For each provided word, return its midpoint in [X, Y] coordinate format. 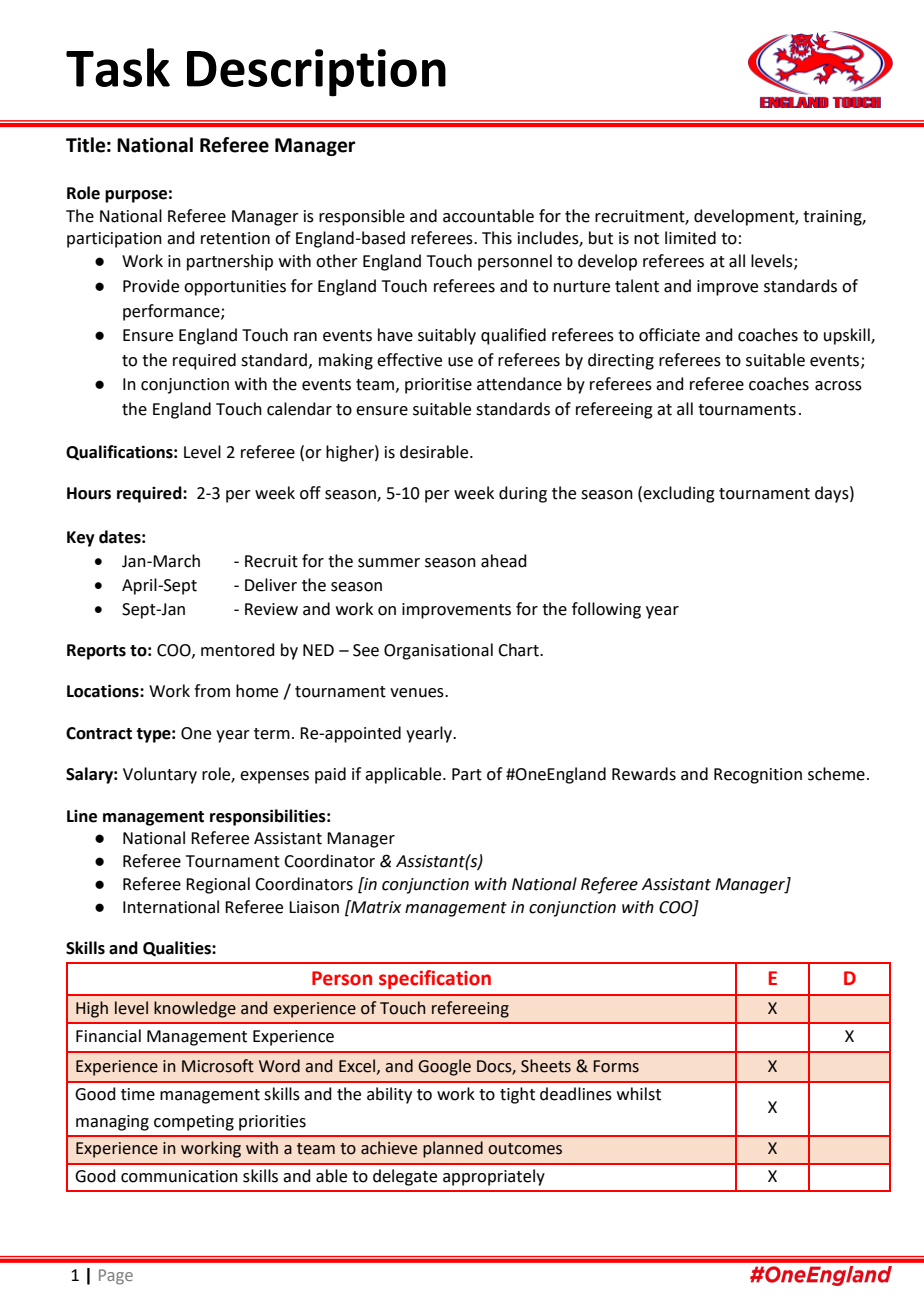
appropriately [494, 1177]
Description [316, 73]
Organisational [438, 651]
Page [116, 1277]
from [212, 691]
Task [118, 67]
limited [690, 238]
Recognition [758, 776]
